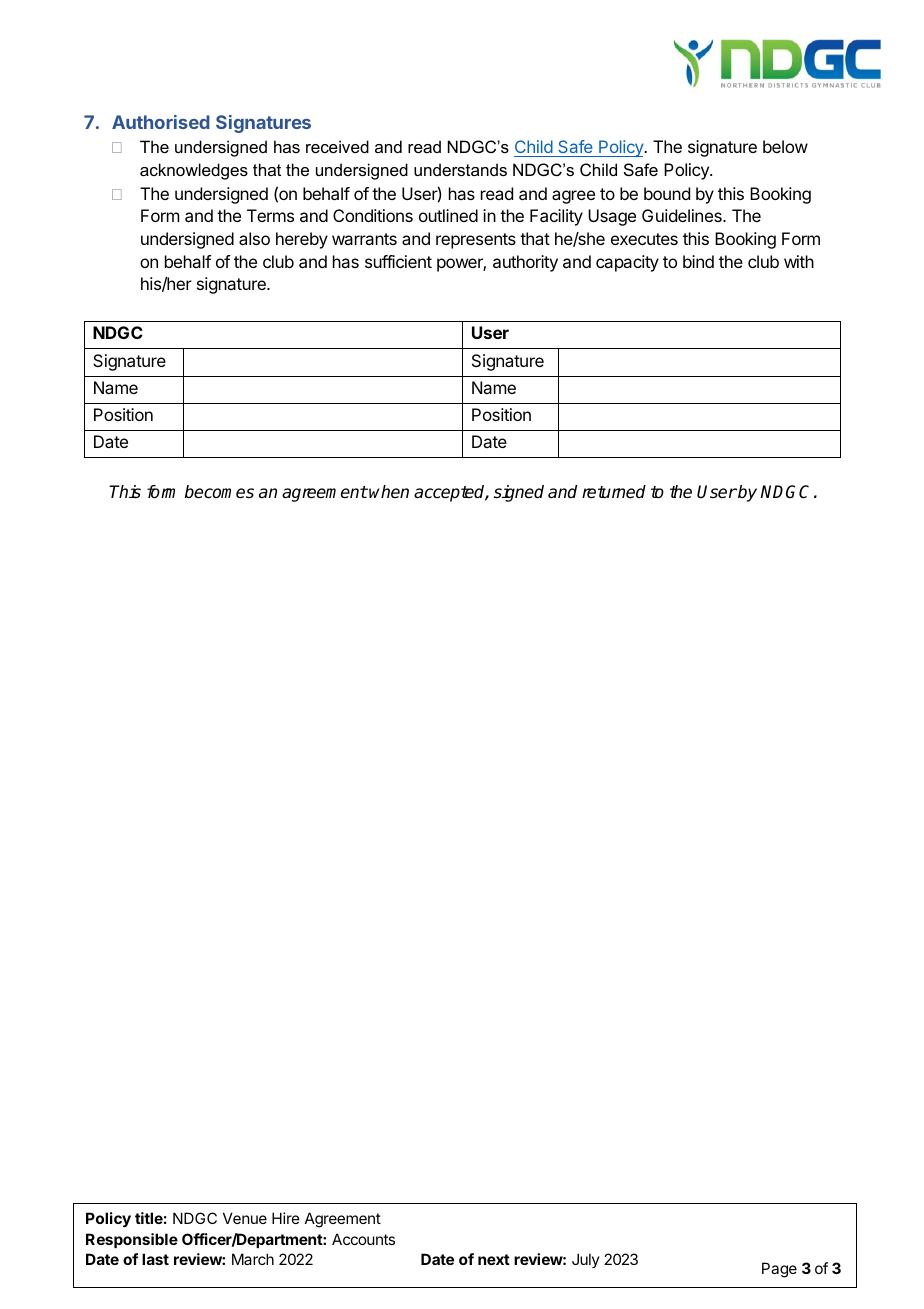 The width and height of the image is (924, 1309). What do you see at coordinates (219, 492) in the image?
I see `becomes` at bounding box center [219, 492].
